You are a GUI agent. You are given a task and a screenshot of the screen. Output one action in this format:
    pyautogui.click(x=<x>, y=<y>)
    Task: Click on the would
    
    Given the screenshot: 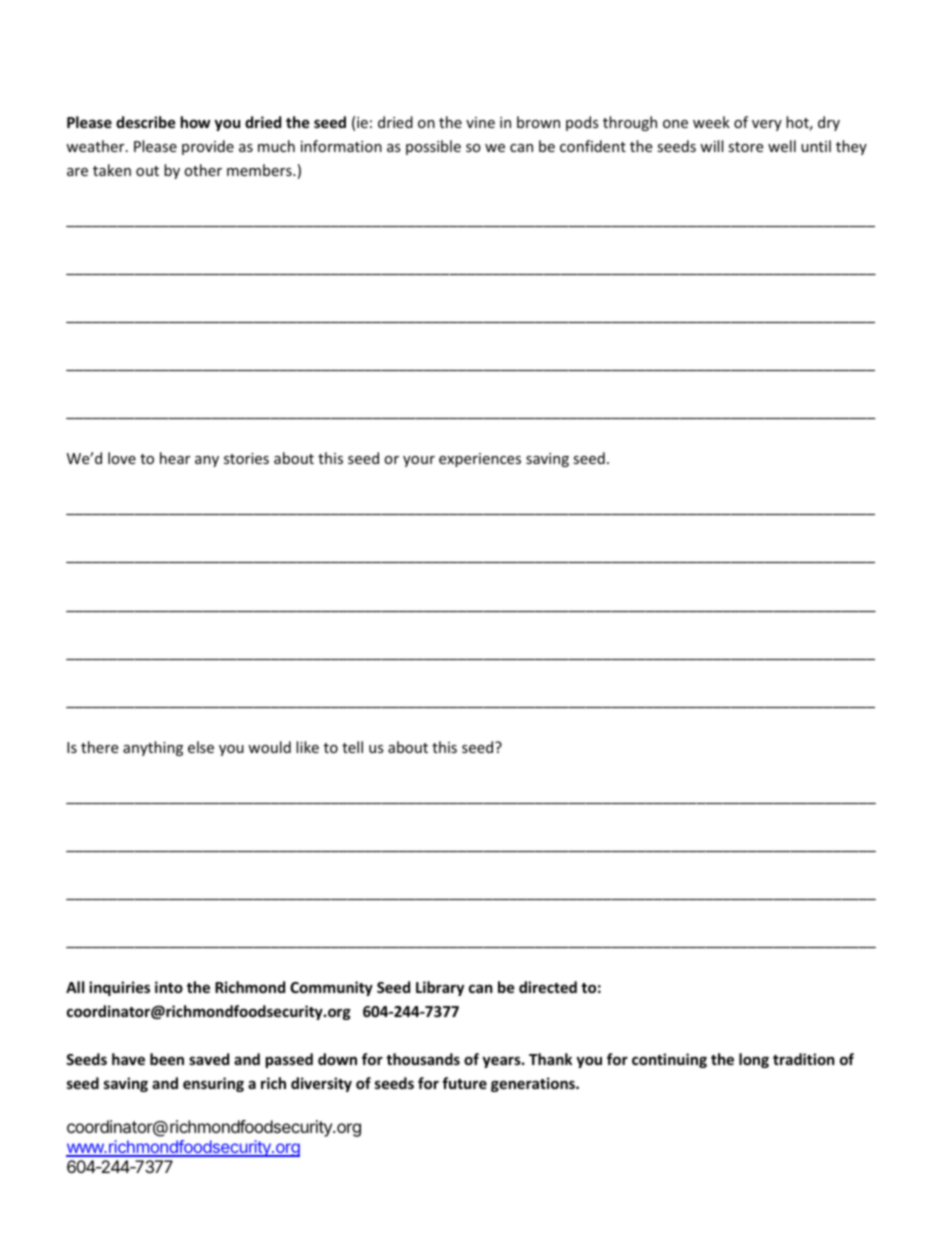 What is the action you would take?
    pyautogui.click(x=269, y=747)
